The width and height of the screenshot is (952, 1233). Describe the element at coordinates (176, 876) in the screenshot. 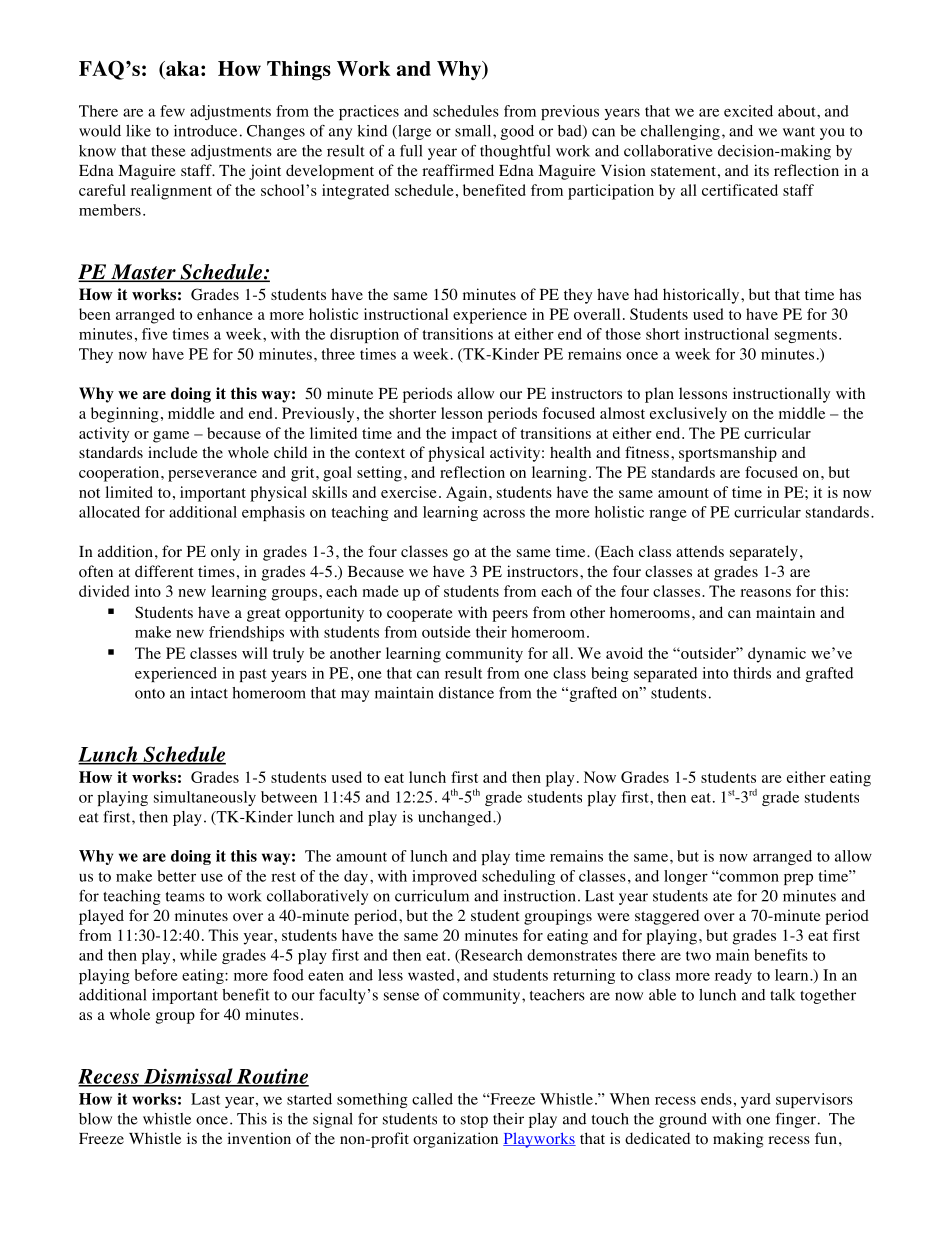

I see `better` at that location.
